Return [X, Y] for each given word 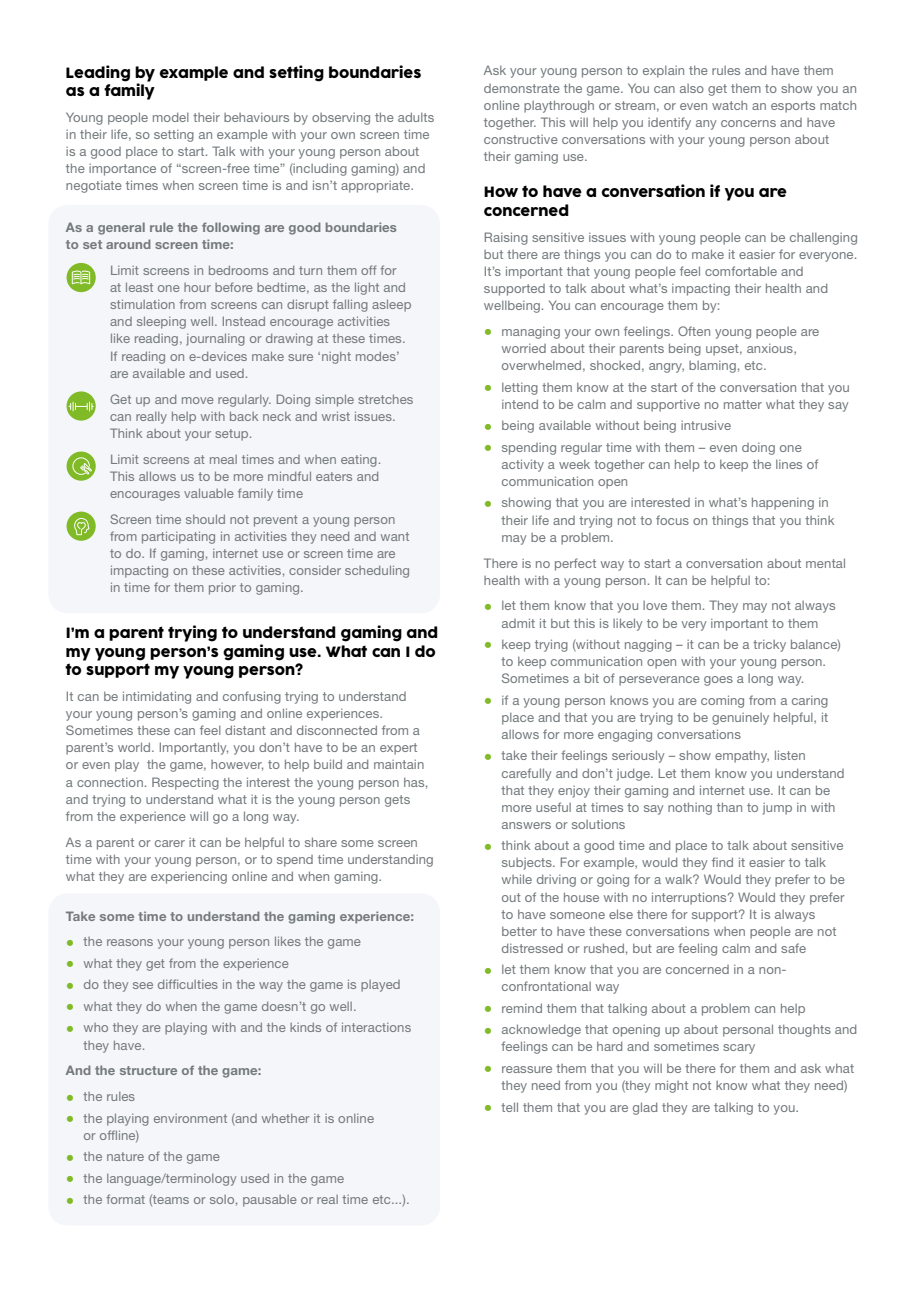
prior [222, 589]
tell [509, 1107]
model [171, 117]
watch [729, 105]
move [198, 400]
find [722, 862]
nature [125, 1156]
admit [518, 623]
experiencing [189, 878]
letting [520, 389]
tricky [769, 646]
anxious [771, 349]
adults [416, 117]
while [517, 879]
